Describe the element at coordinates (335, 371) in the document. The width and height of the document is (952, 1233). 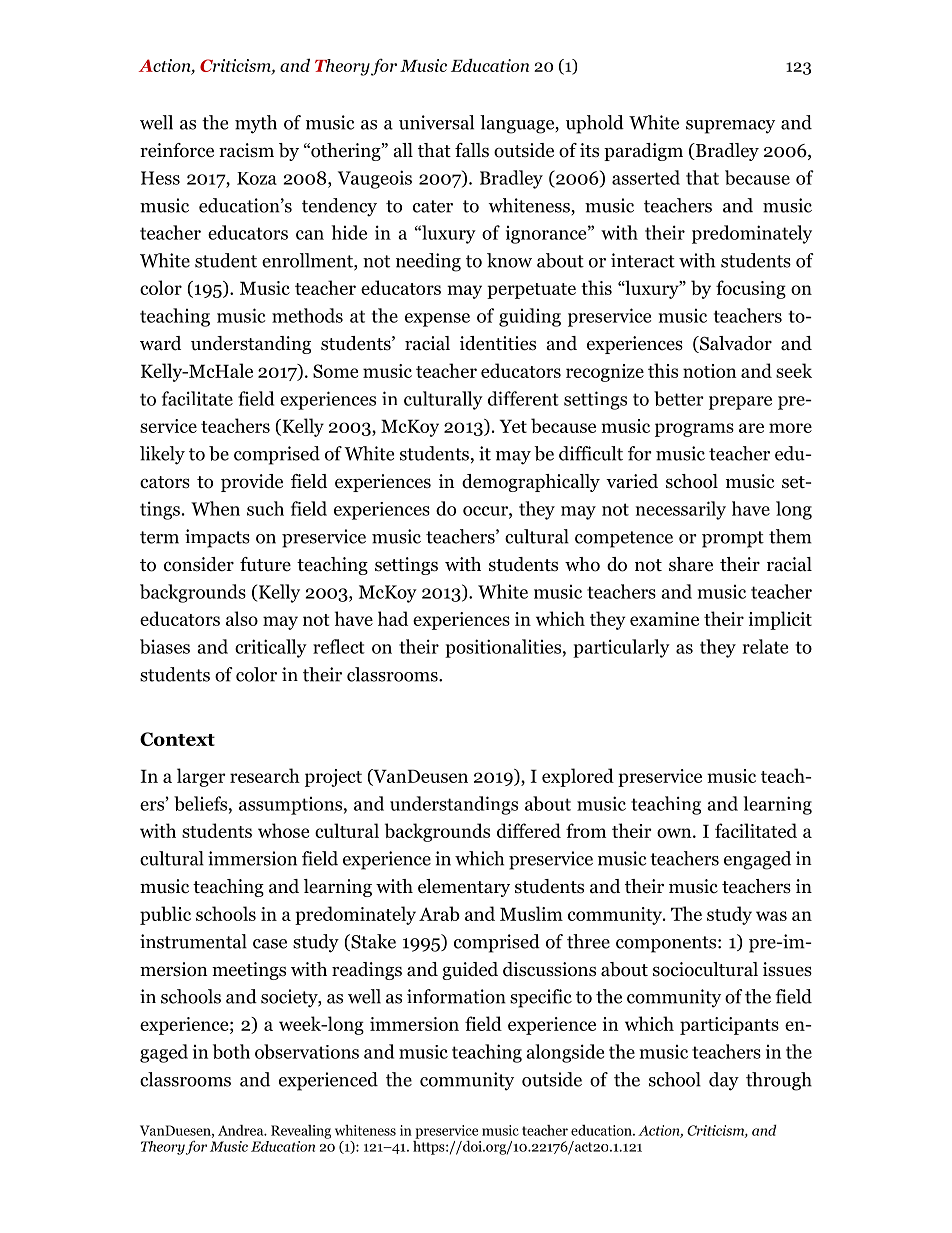
I see `Some` at that location.
